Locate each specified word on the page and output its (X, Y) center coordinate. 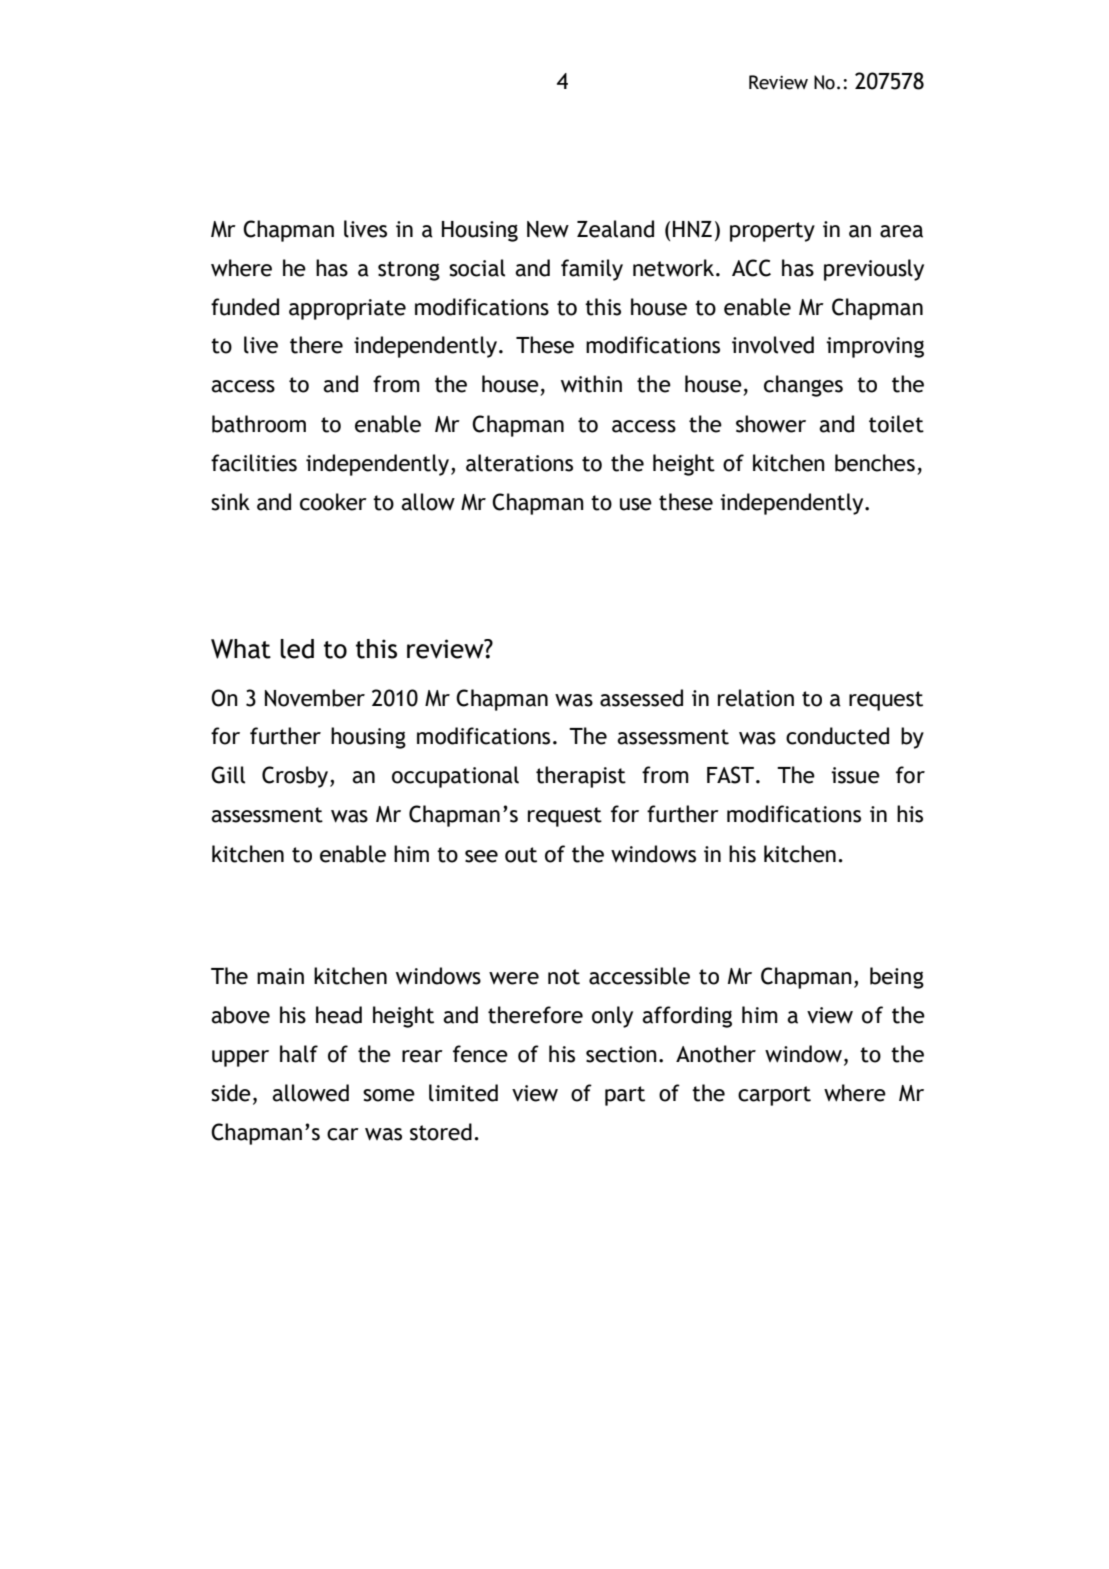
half (299, 1054)
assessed (641, 698)
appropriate (347, 309)
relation (756, 698)
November (315, 698)
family (592, 270)
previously (874, 270)
